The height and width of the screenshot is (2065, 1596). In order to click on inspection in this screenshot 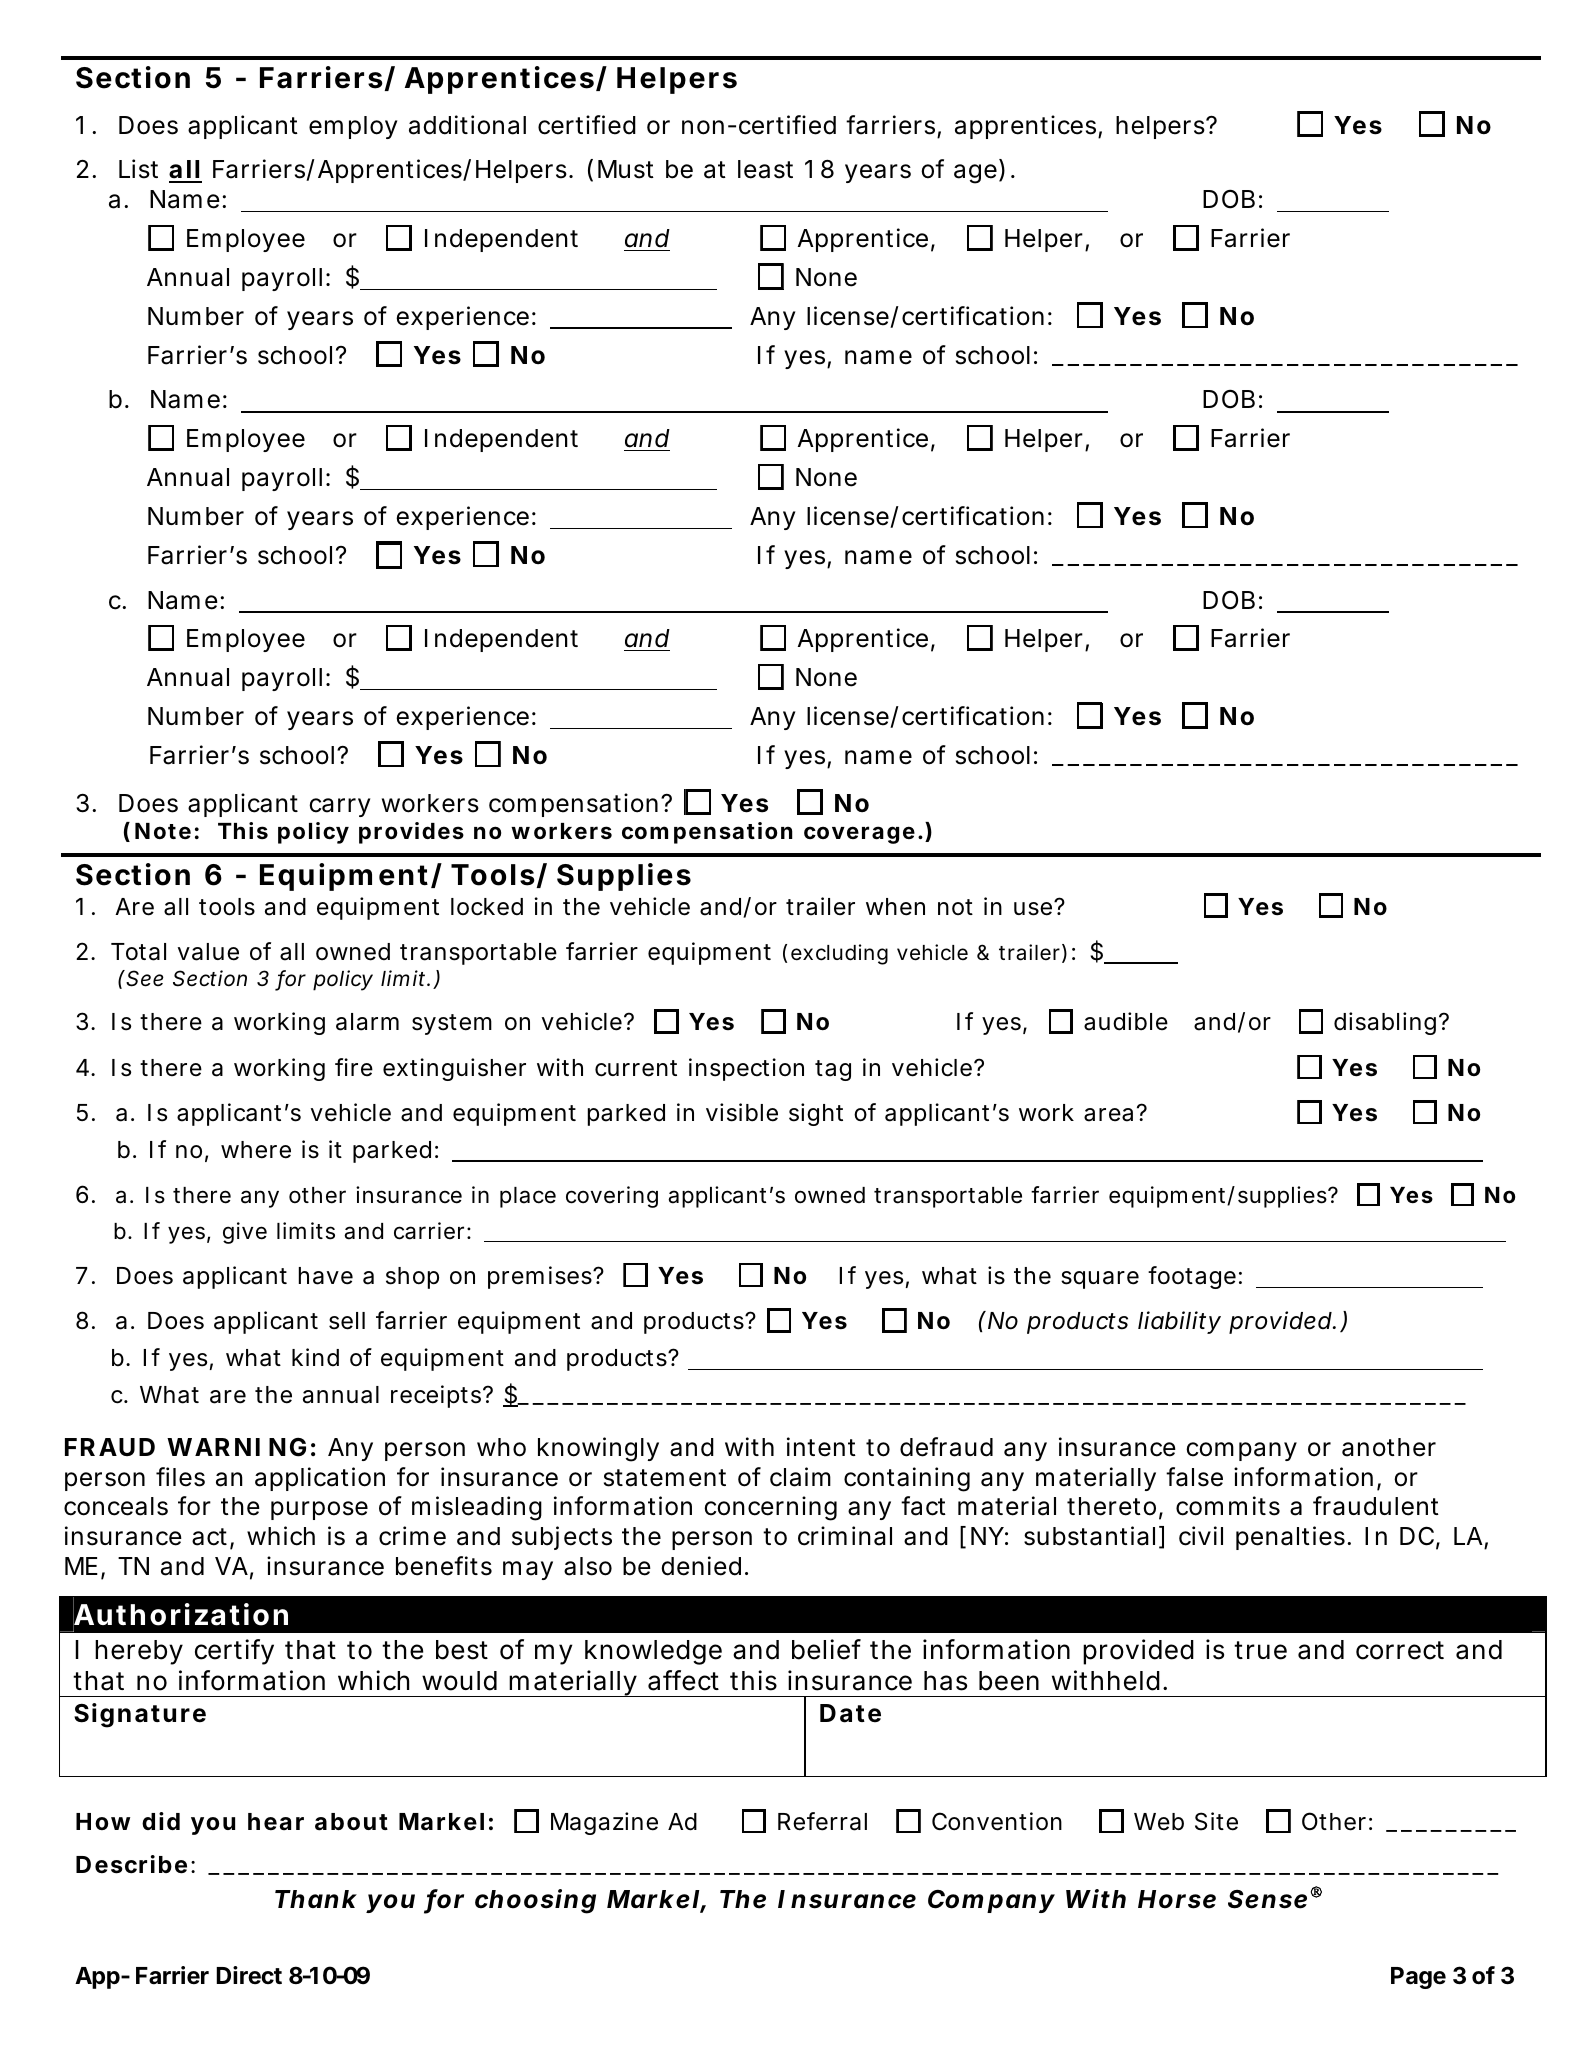, I will do `click(746, 1069)`.
